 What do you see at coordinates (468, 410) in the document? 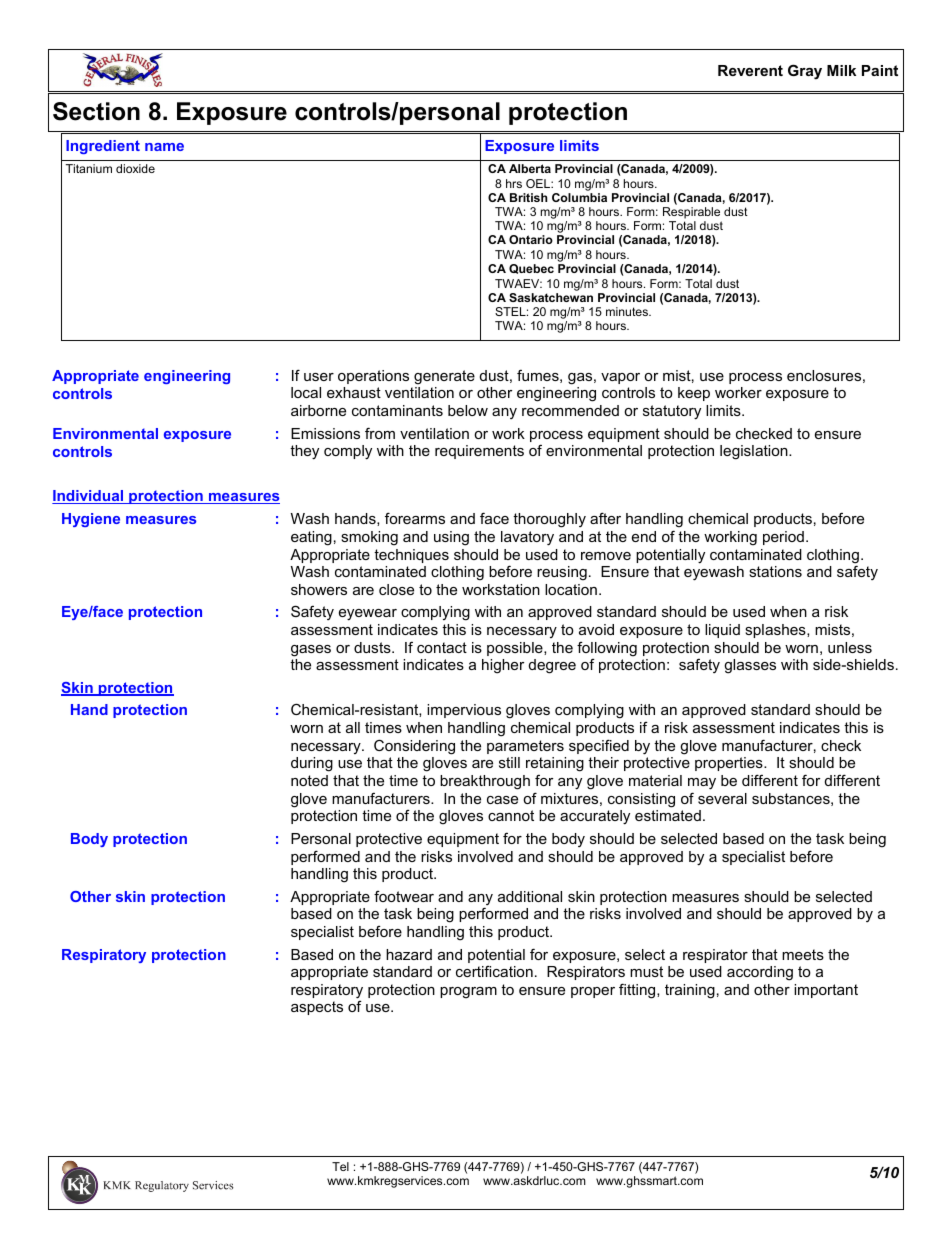
I see `below` at bounding box center [468, 410].
